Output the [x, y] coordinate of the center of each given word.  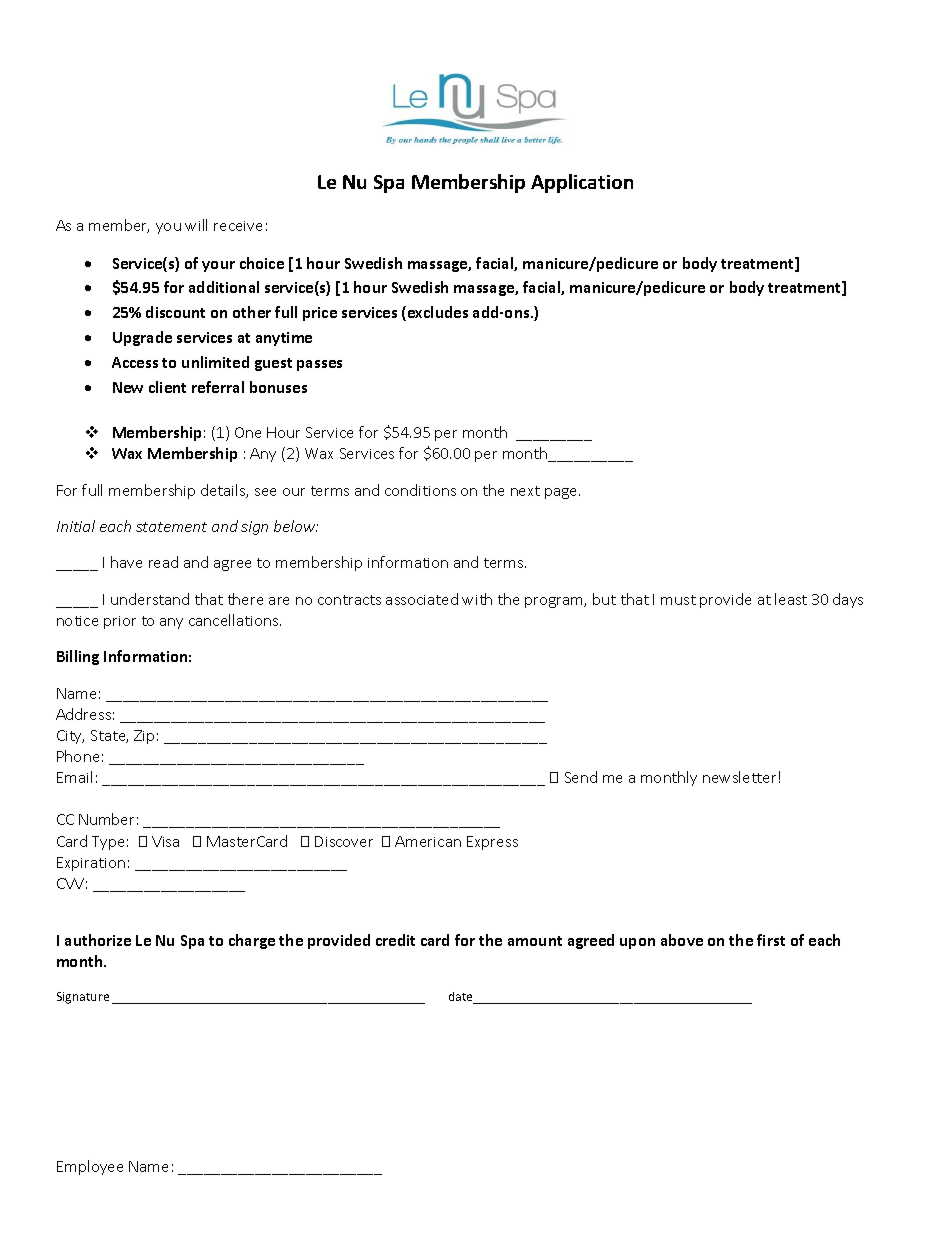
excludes [438, 312]
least [791, 599]
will [196, 225]
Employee [90, 1167]
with [477, 599]
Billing [78, 657]
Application [582, 183]
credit [395, 940]
